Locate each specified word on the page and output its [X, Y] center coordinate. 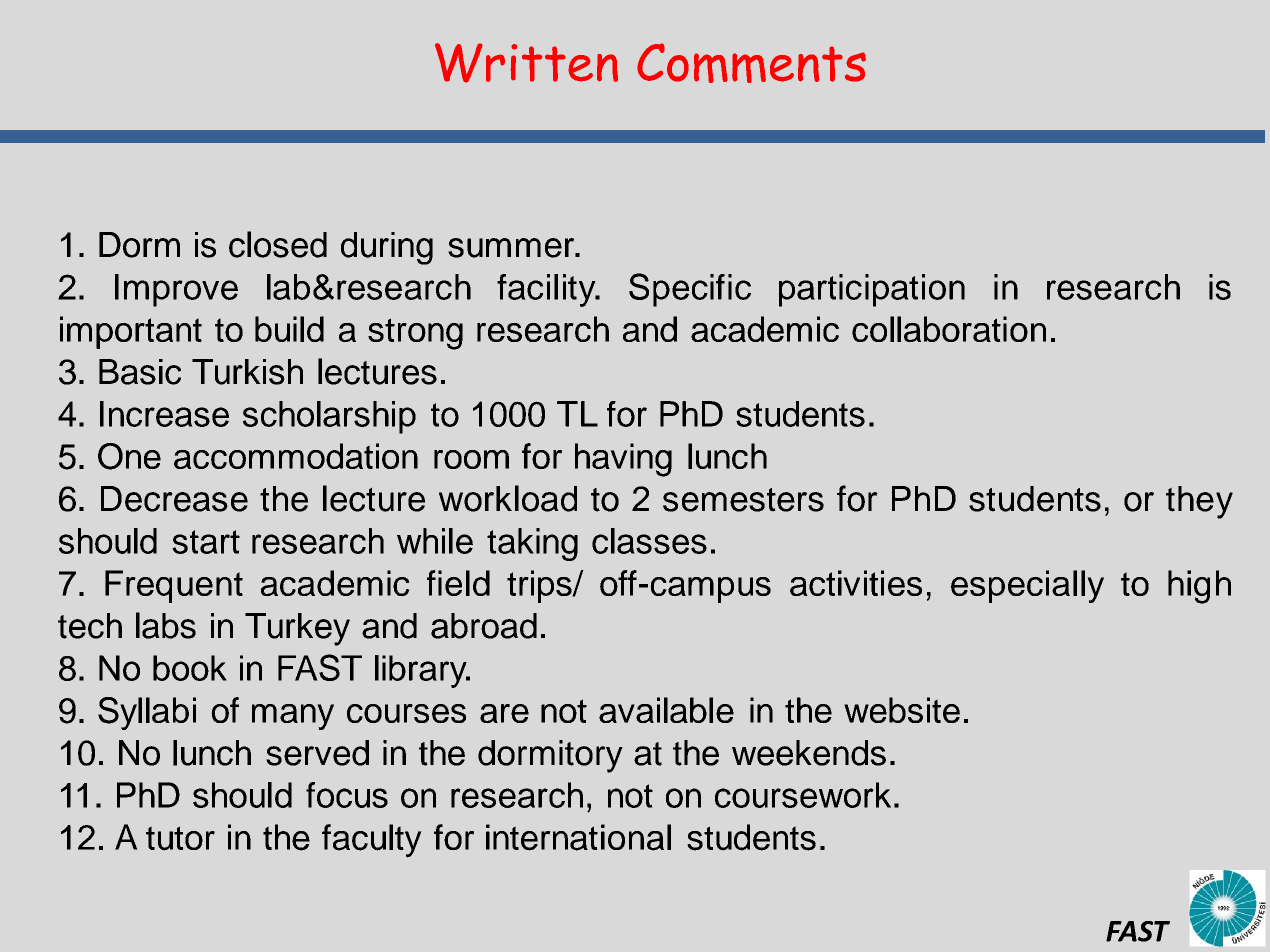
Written [526, 63]
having [623, 460]
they [1199, 502]
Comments [751, 63]
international [578, 837]
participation [872, 290]
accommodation [296, 456]
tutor [180, 838]
